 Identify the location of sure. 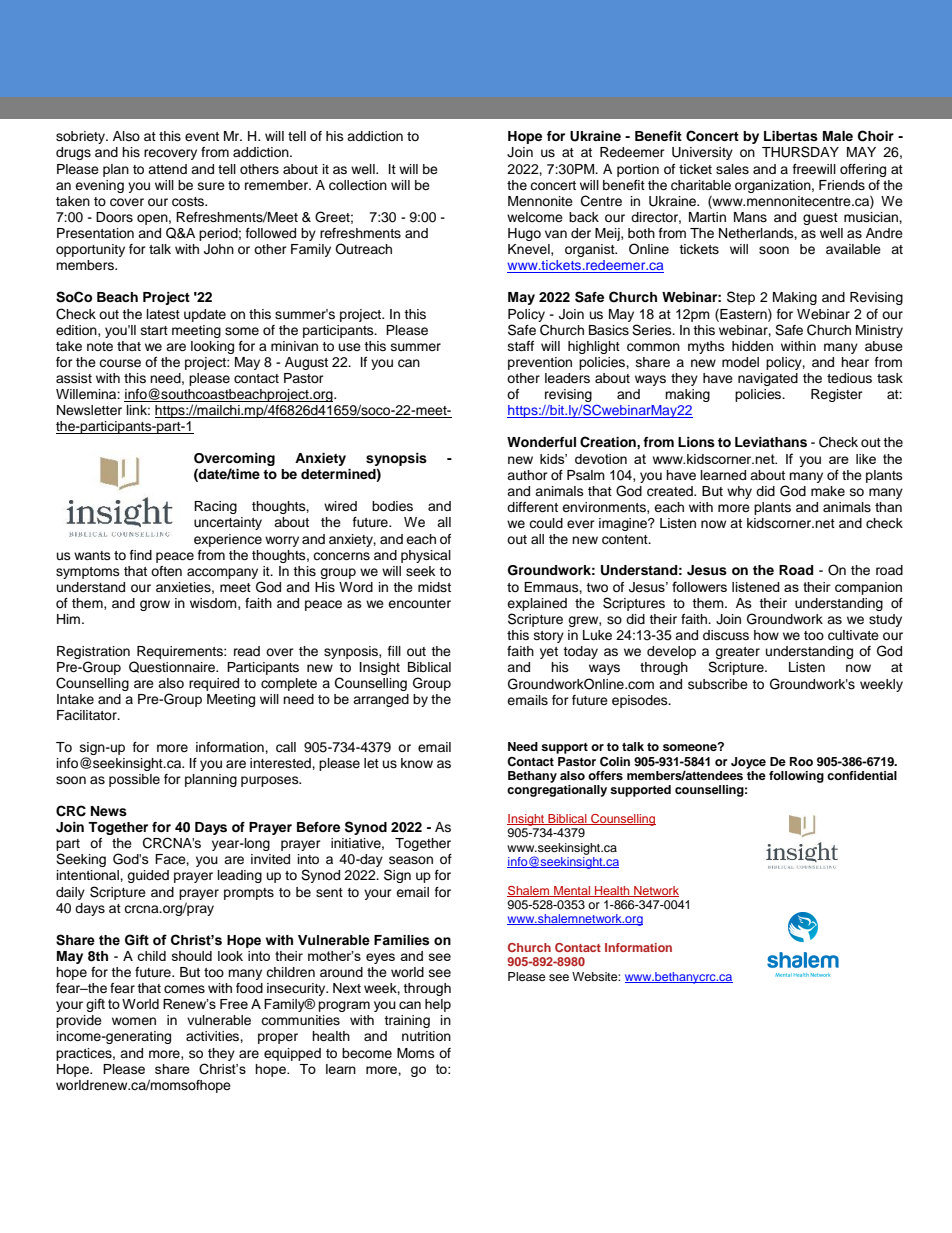
(211, 186).
